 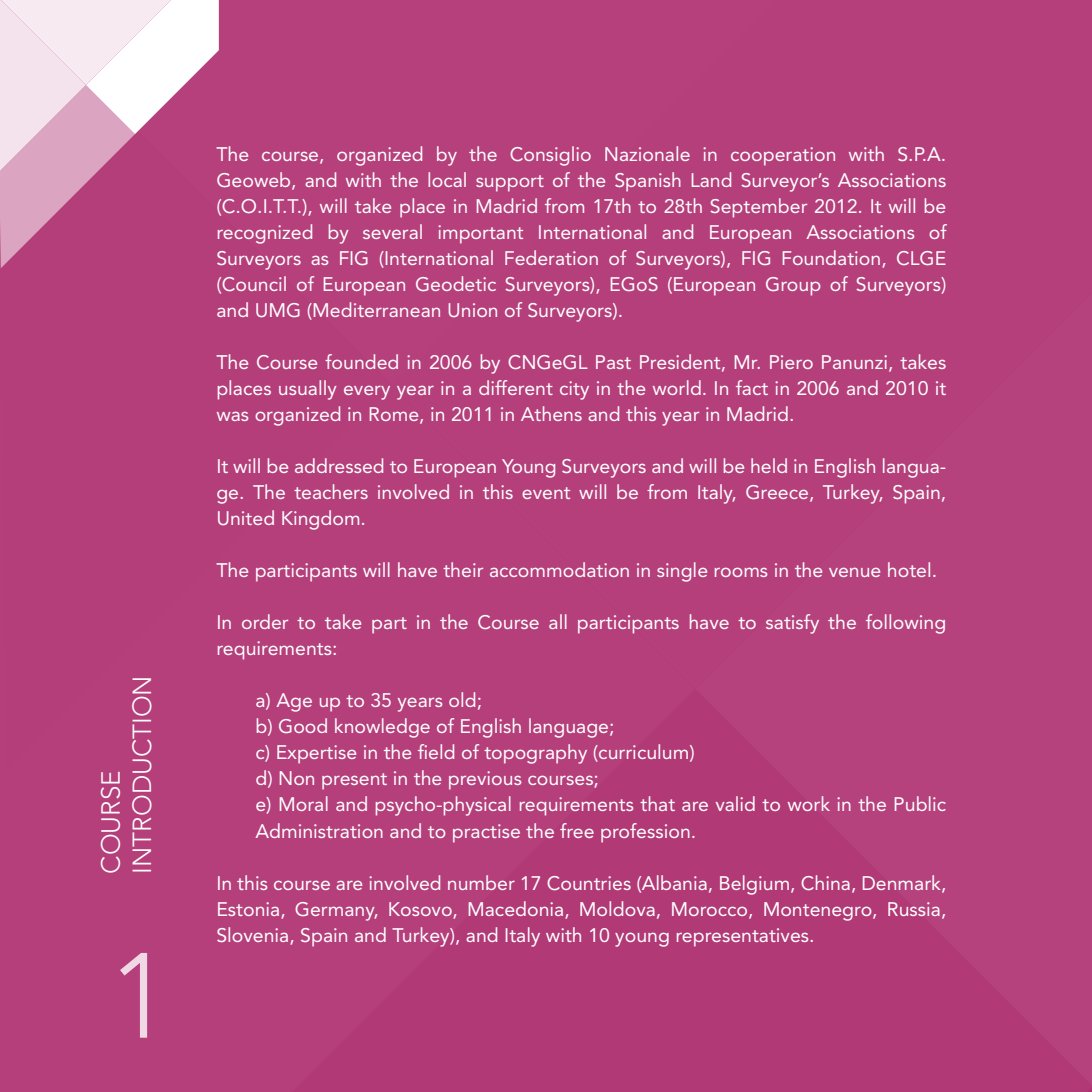 What do you see at coordinates (783, 156) in the page?
I see `cooperation` at bounding box center [783, 156].
